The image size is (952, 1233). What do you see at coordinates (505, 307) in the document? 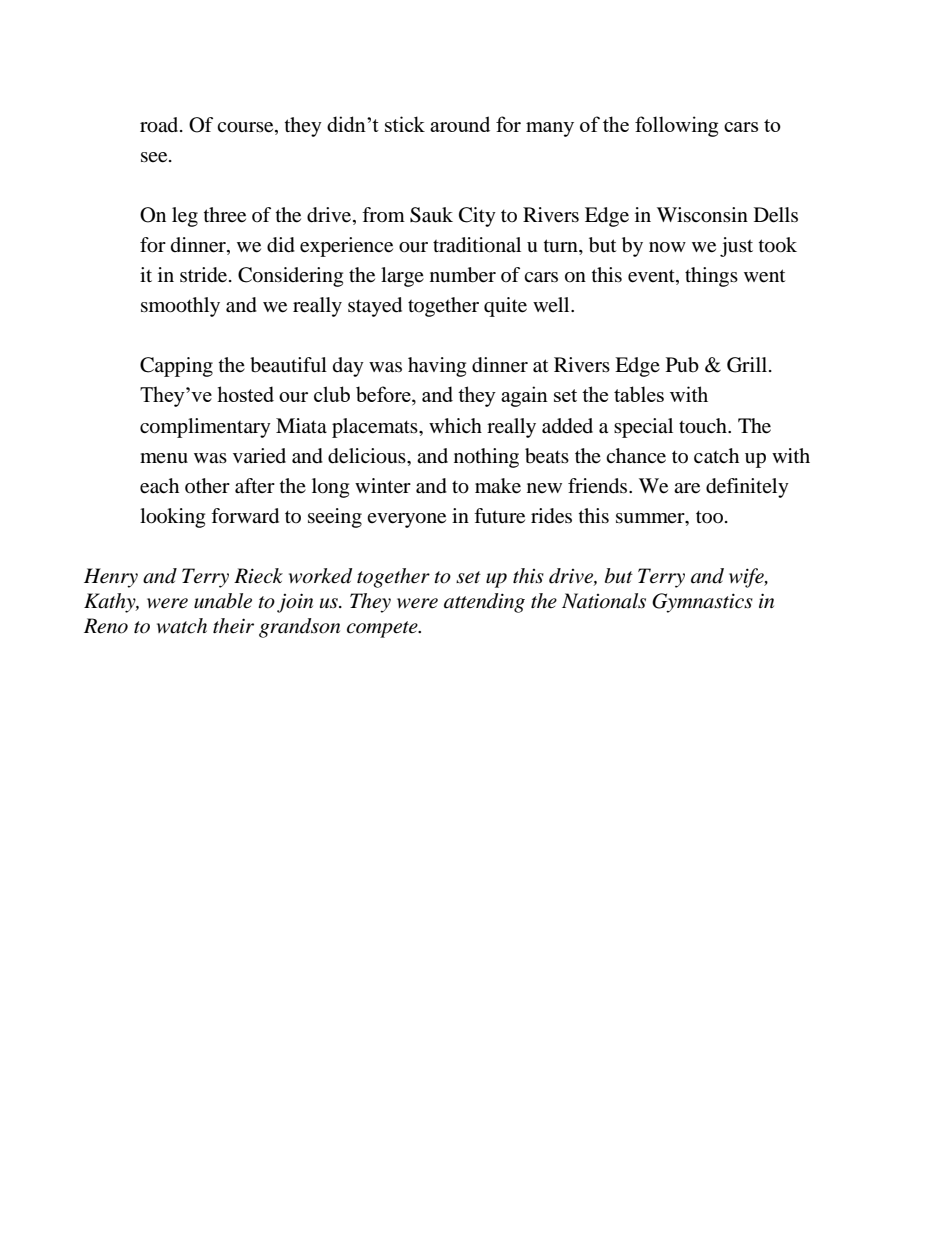
I see `quite` at bounding box center [505, 307].
